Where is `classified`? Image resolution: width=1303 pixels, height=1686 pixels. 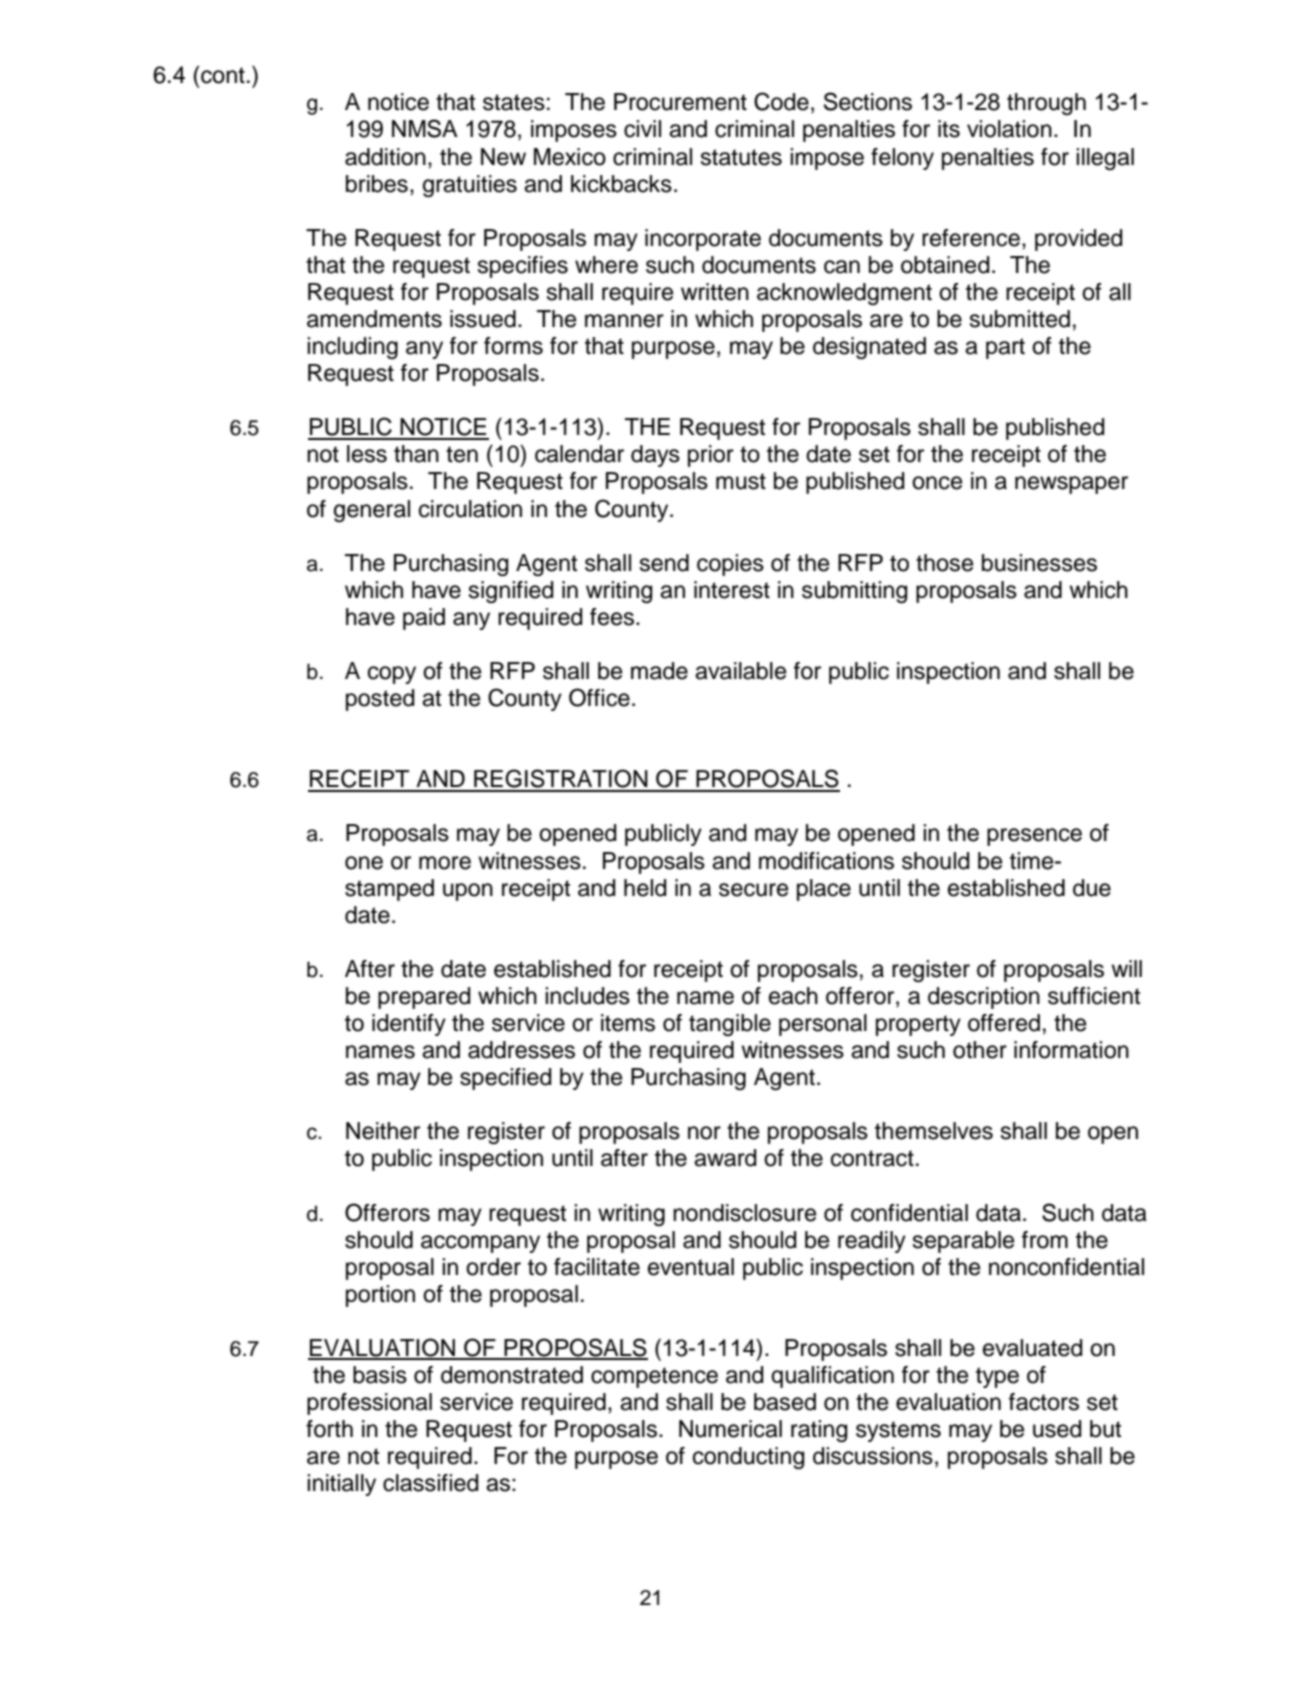
classified is located at coordinates (430, 1483).
